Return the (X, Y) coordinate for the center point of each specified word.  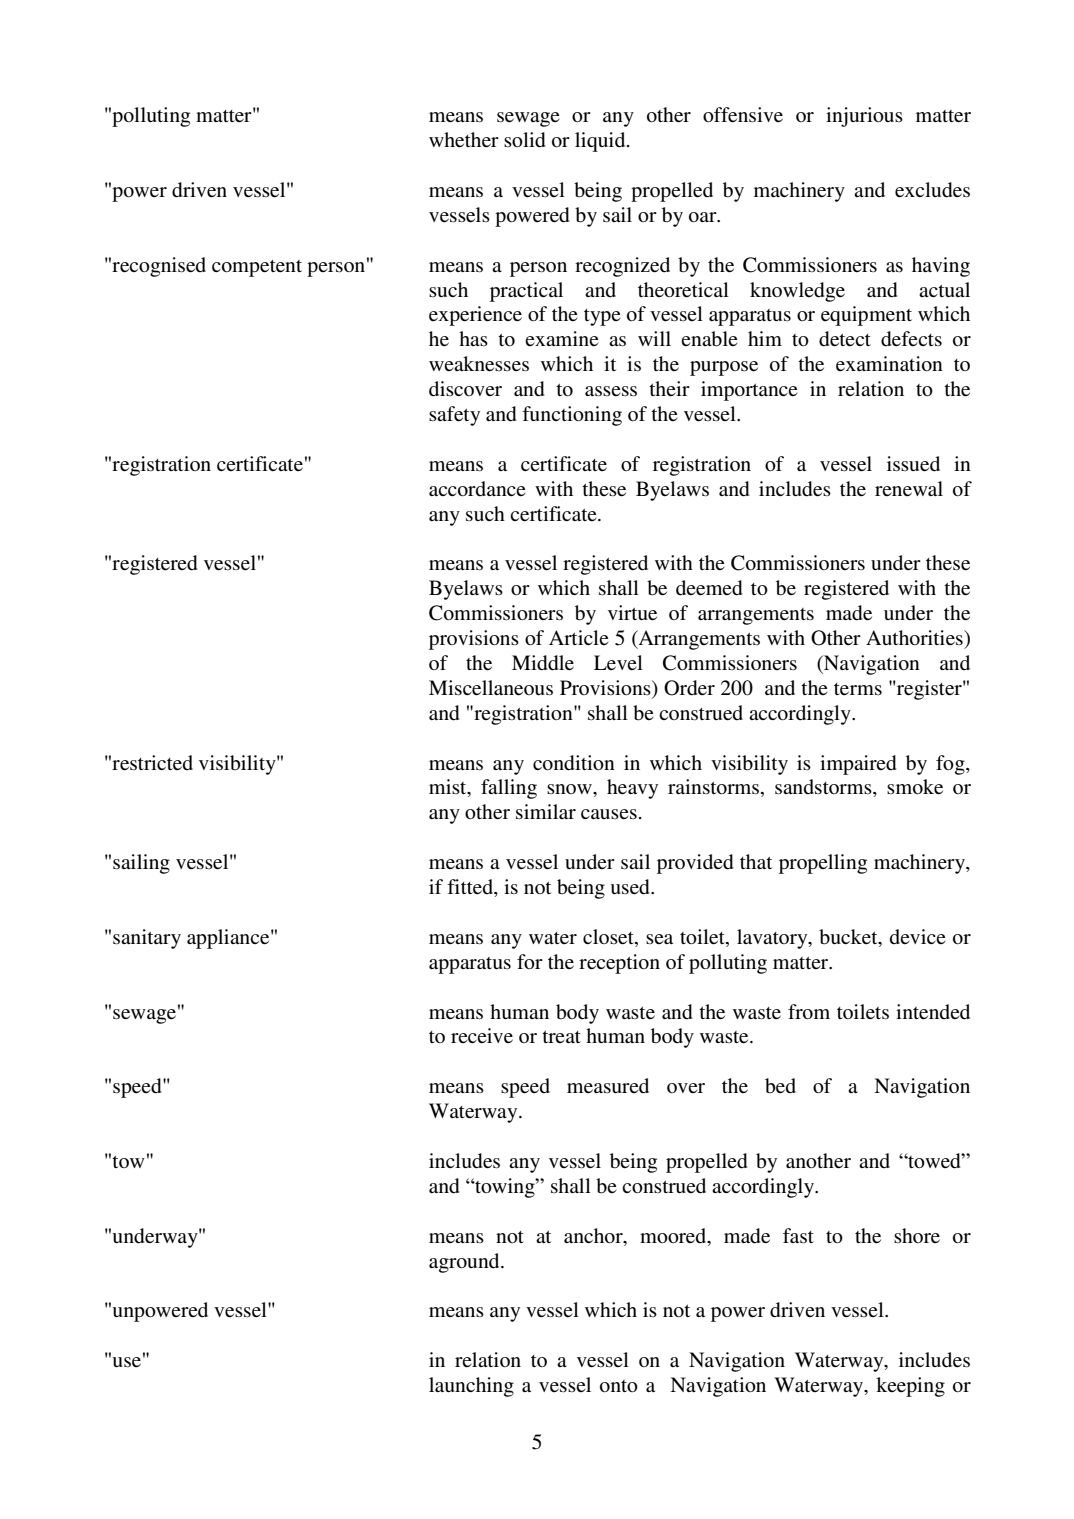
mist (449, 788)
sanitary (147, 939)
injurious (864, 117)
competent (257, 268)
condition (574, 763)
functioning (572, 416)
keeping (910, 1387)
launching (471, 1387)
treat (561, 1037)
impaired (858, 765)
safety (454, 416)
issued (913, 464)
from (809, 1012)
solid (524, 140)
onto (619, 1386)
